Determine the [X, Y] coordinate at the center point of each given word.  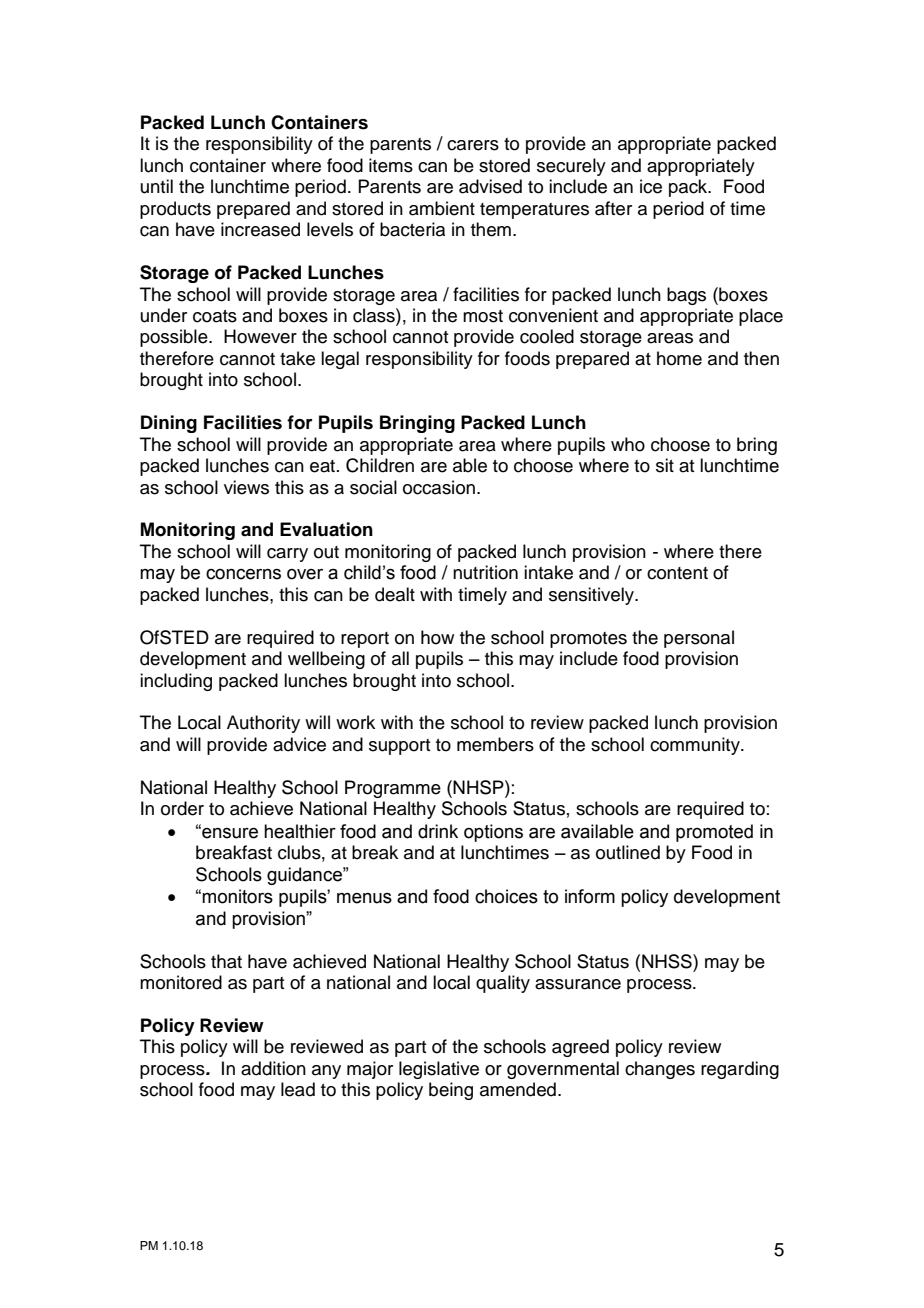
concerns [243, 574]
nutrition [485, 572]
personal [699, 639]
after [613, 208]
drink [438, 831]
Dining [169, 424]
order [182, 808]
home [679, 358]
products [175, 210]
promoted [714, 833]
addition [273, 1068]
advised [490, 186]
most [483, 316]
